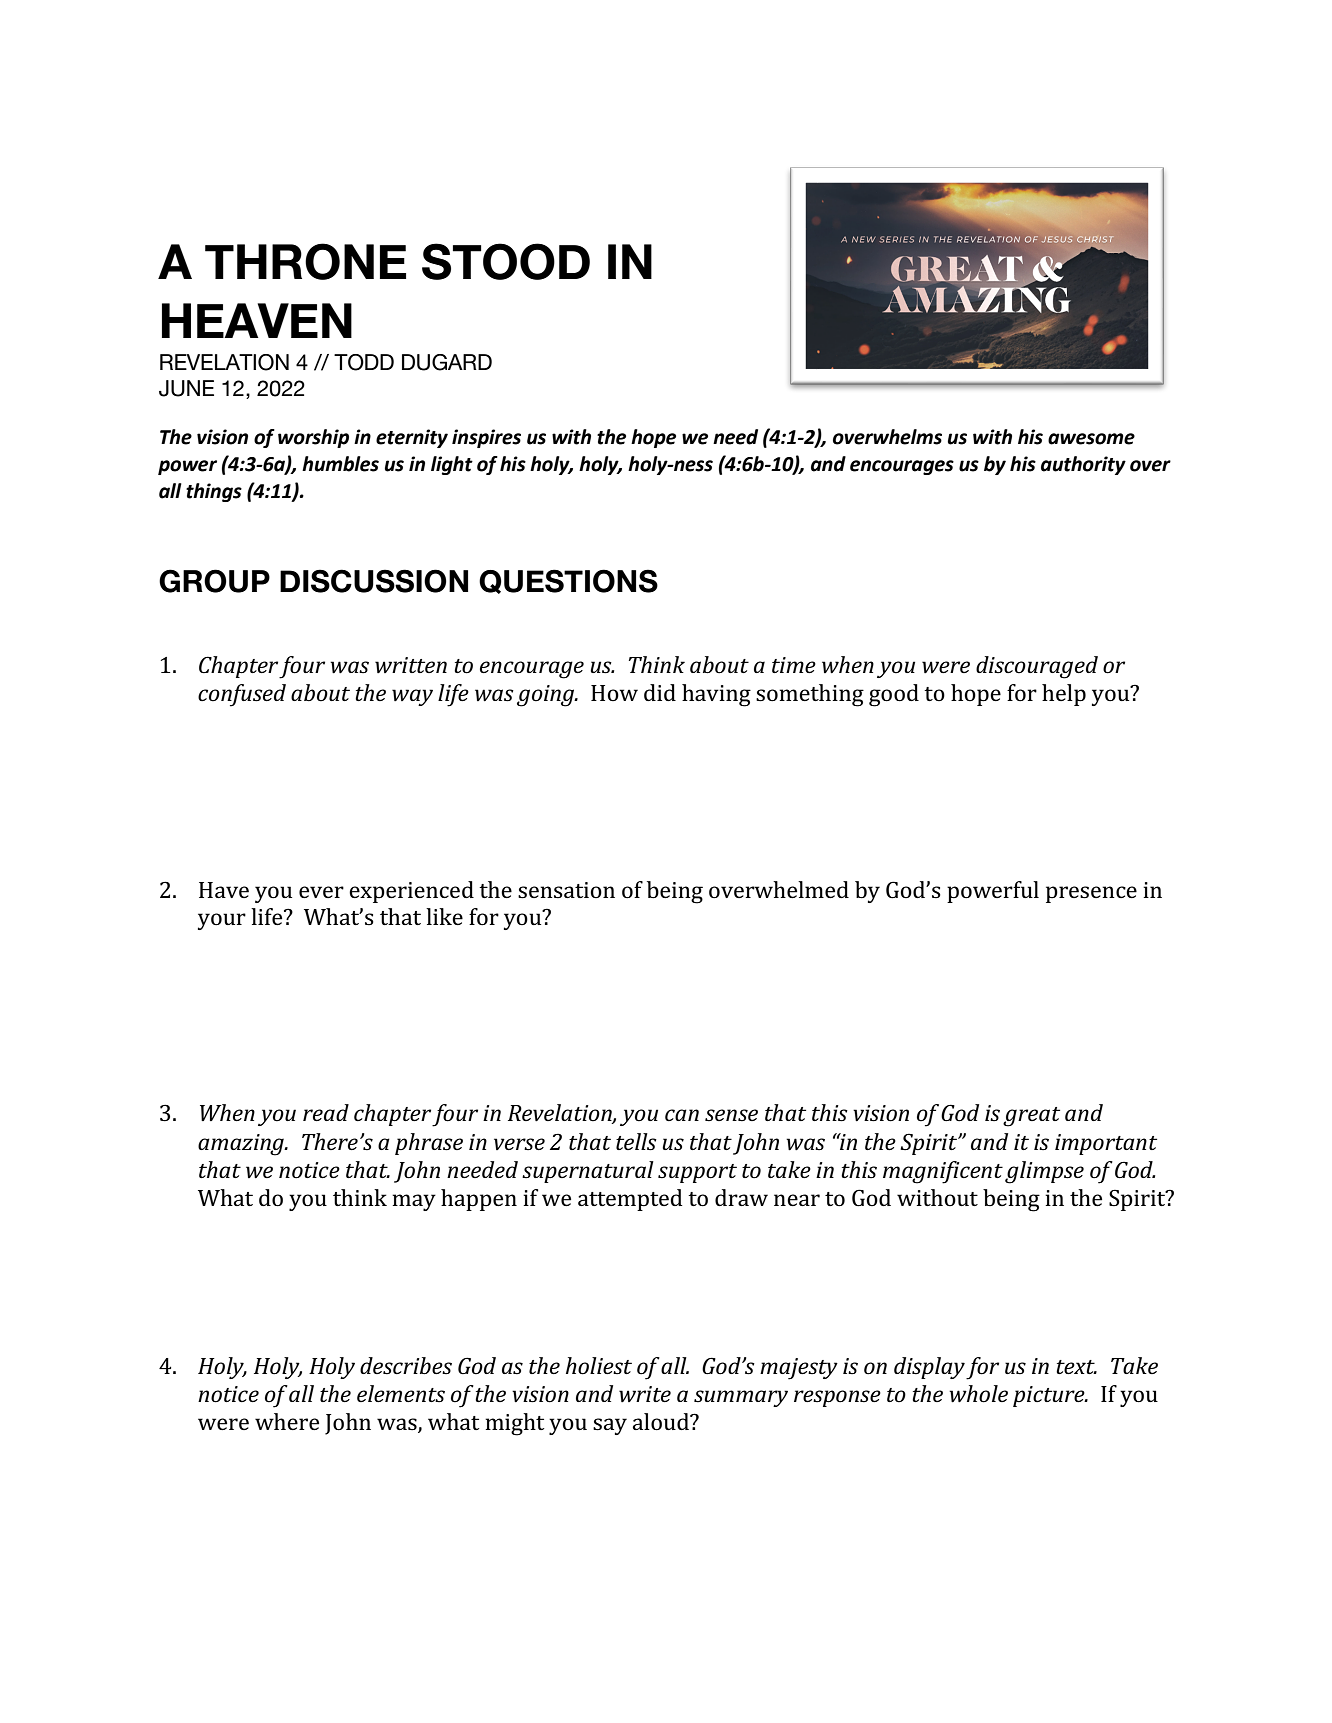  Describe the element at coordinates (257, 320) in the document. I see `HEAVEN` at that location.
